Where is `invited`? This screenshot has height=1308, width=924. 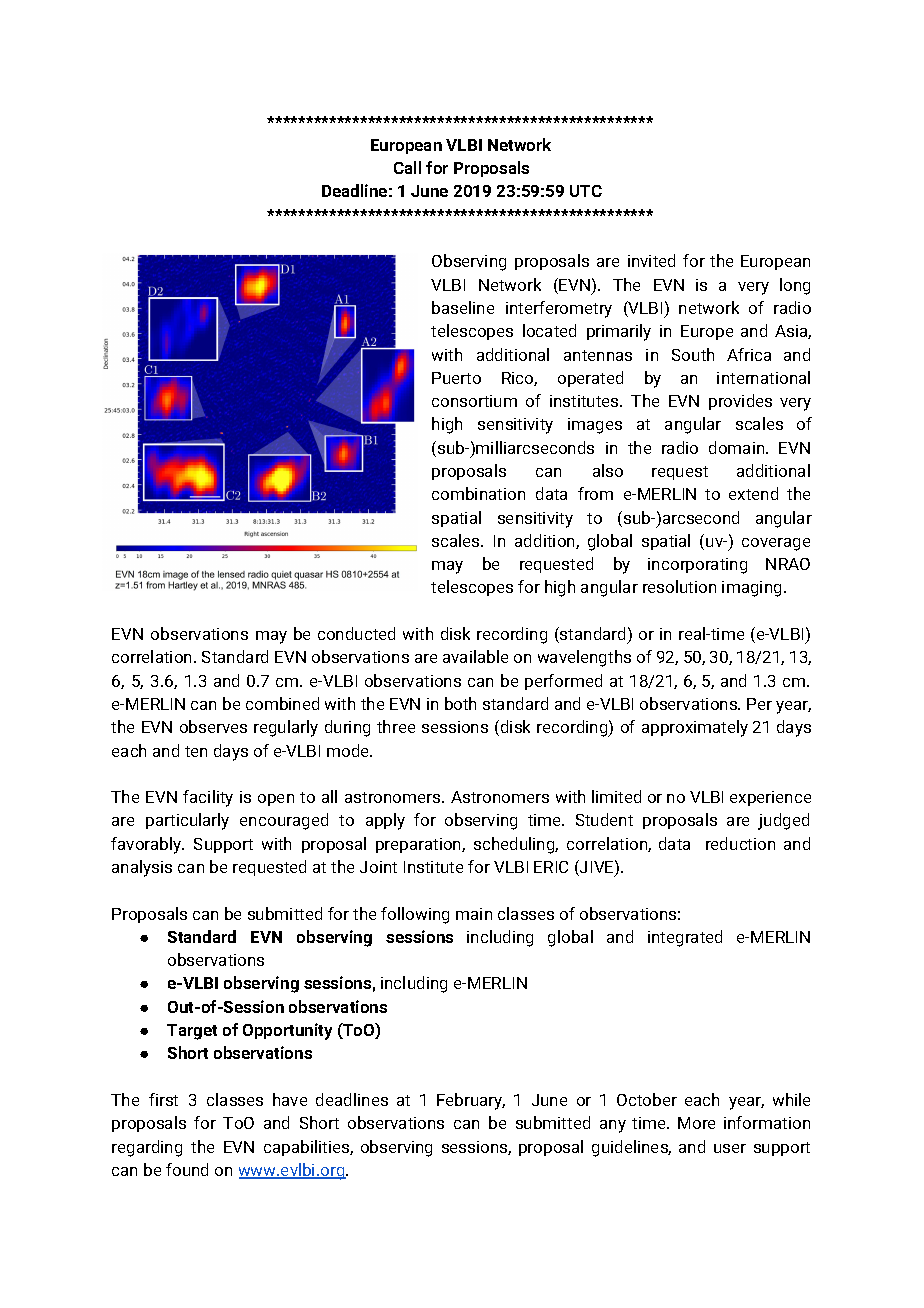
invited is located at coordinates (651, 260).
